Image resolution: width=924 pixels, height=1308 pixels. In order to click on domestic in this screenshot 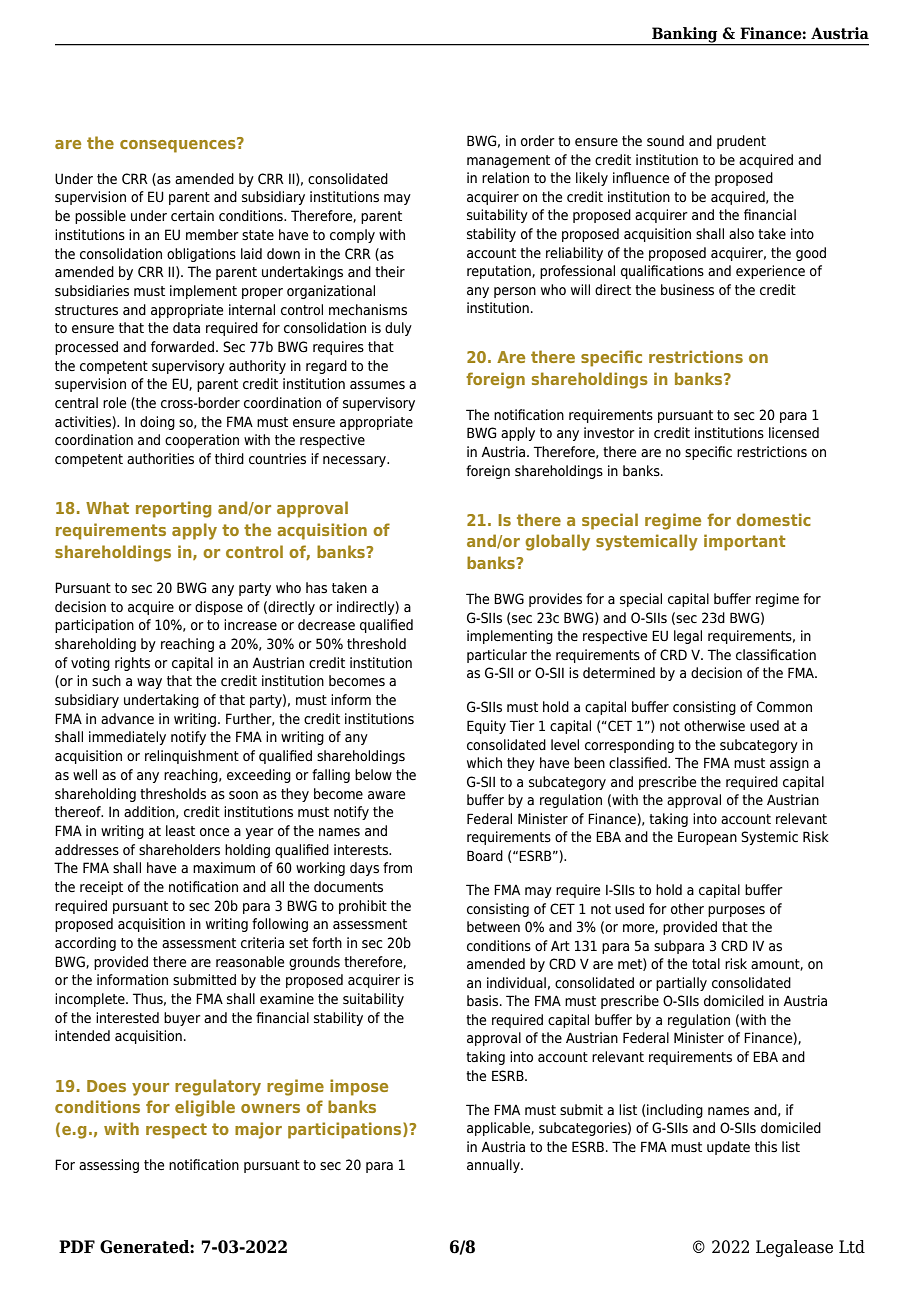, I will do `click(773, 519)`.
